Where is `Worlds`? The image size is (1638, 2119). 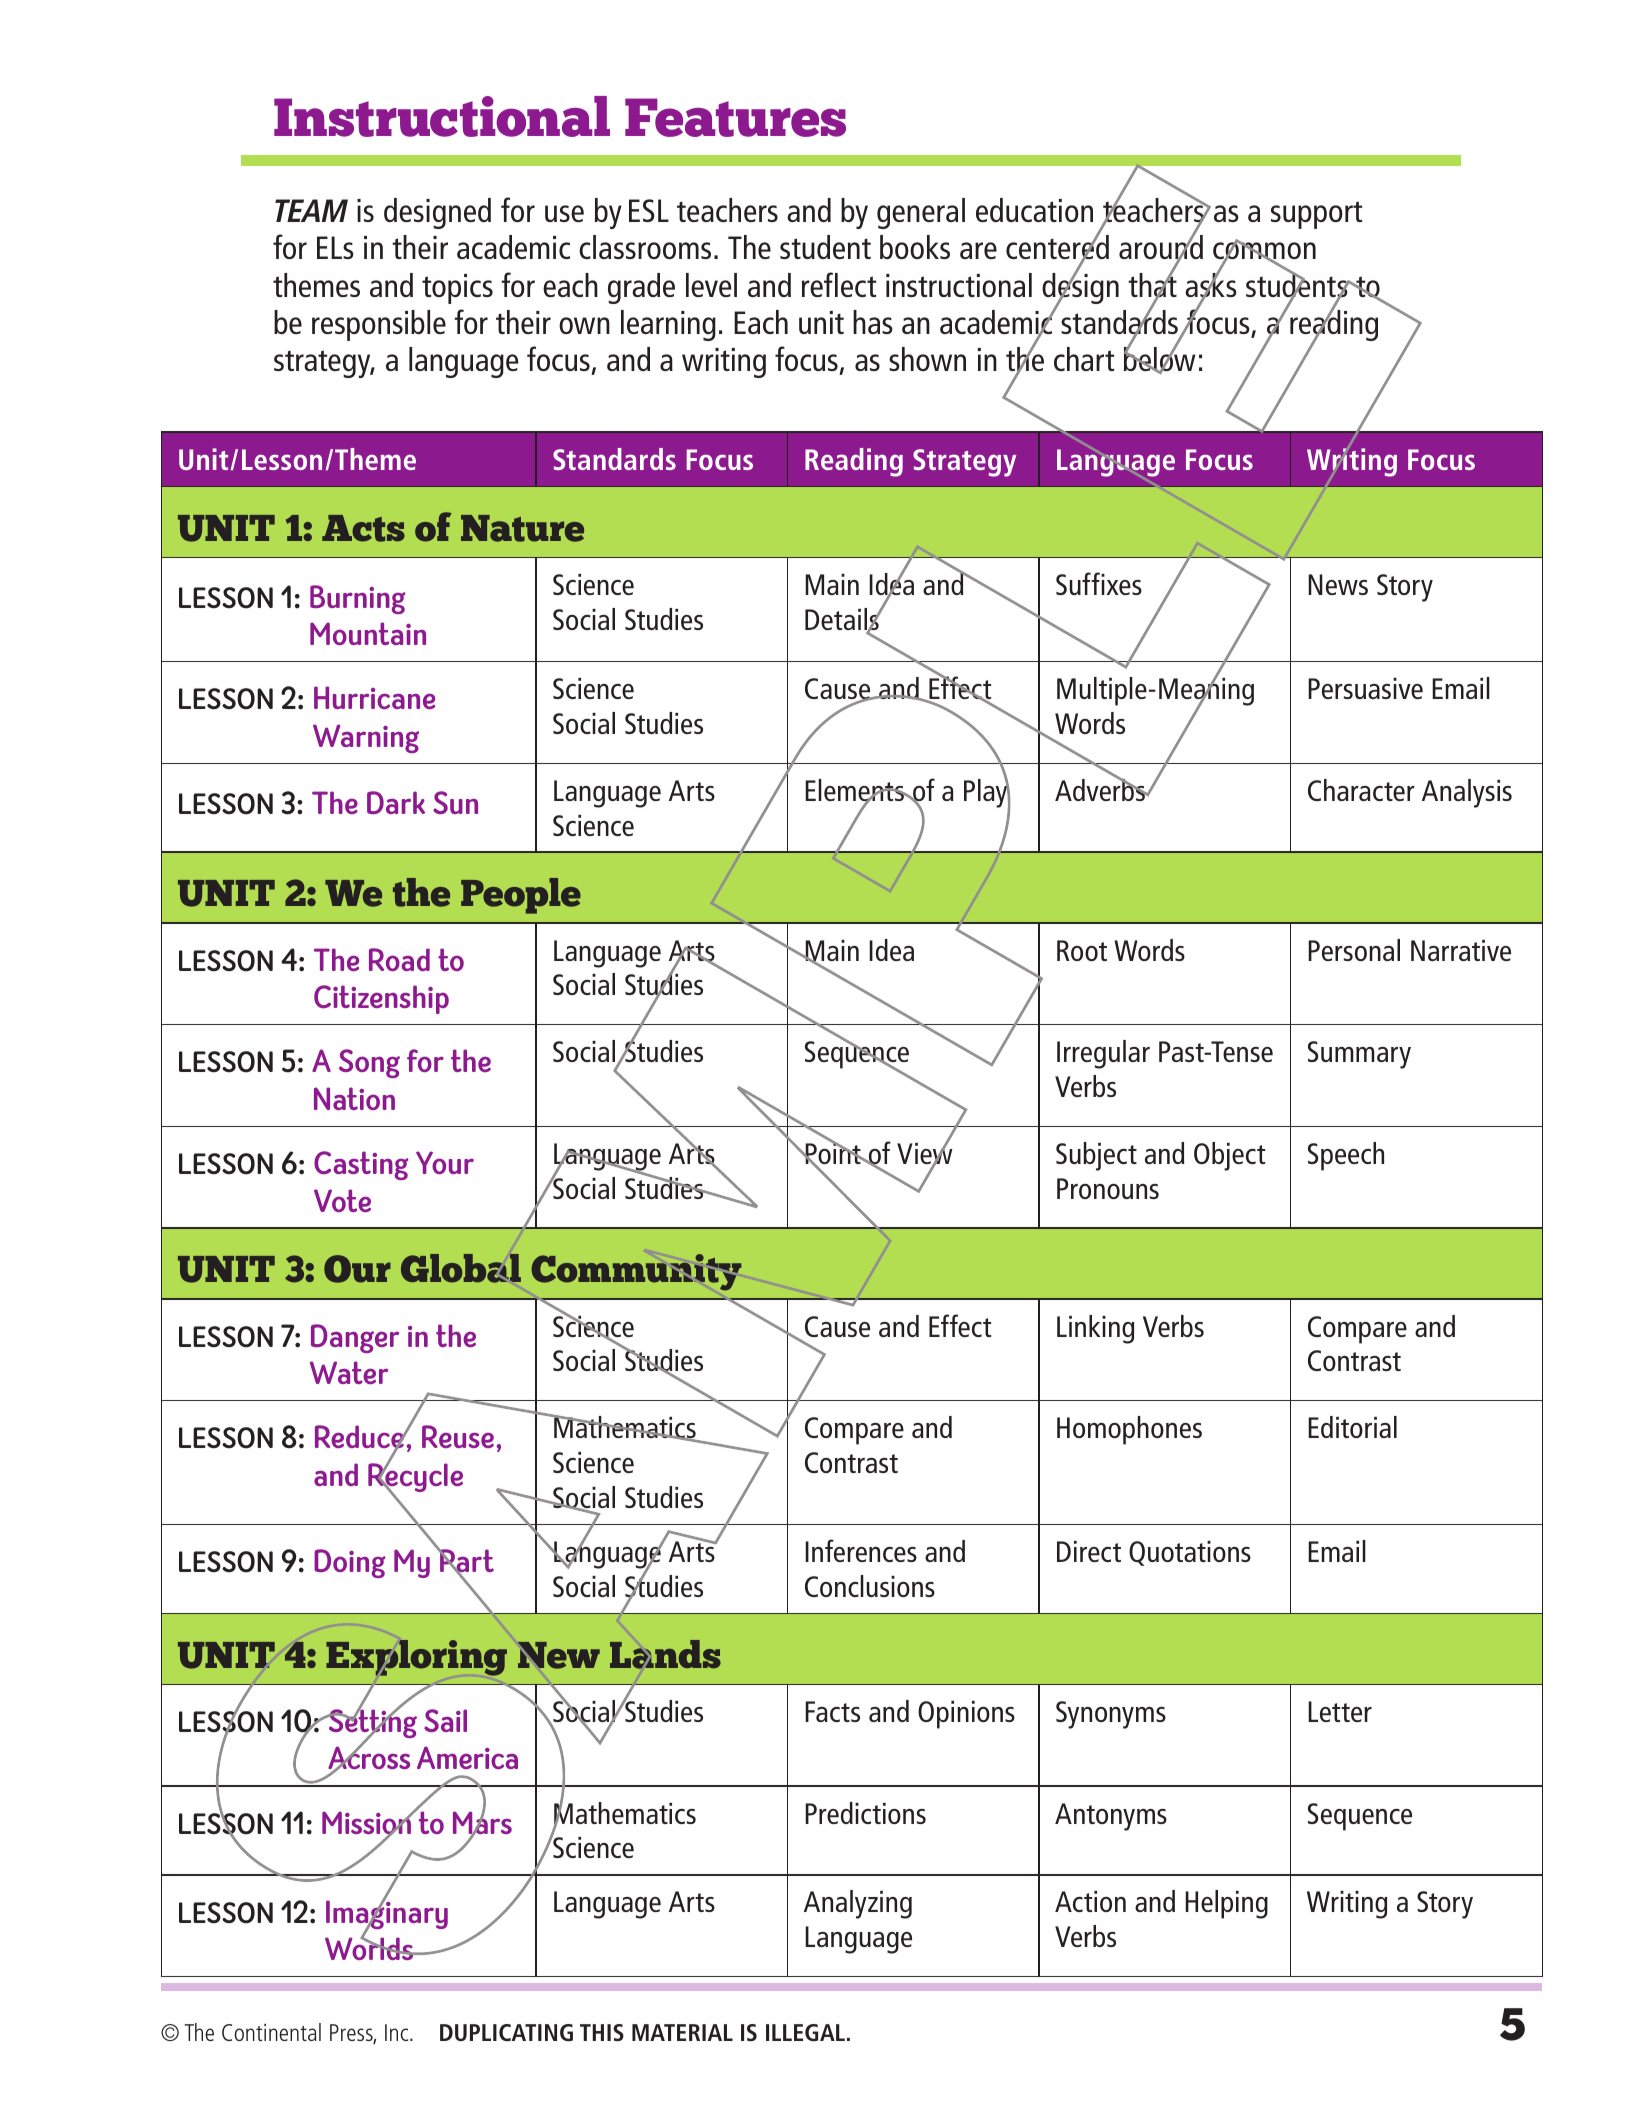 Worlds is located at coordinates (370, 1947).
